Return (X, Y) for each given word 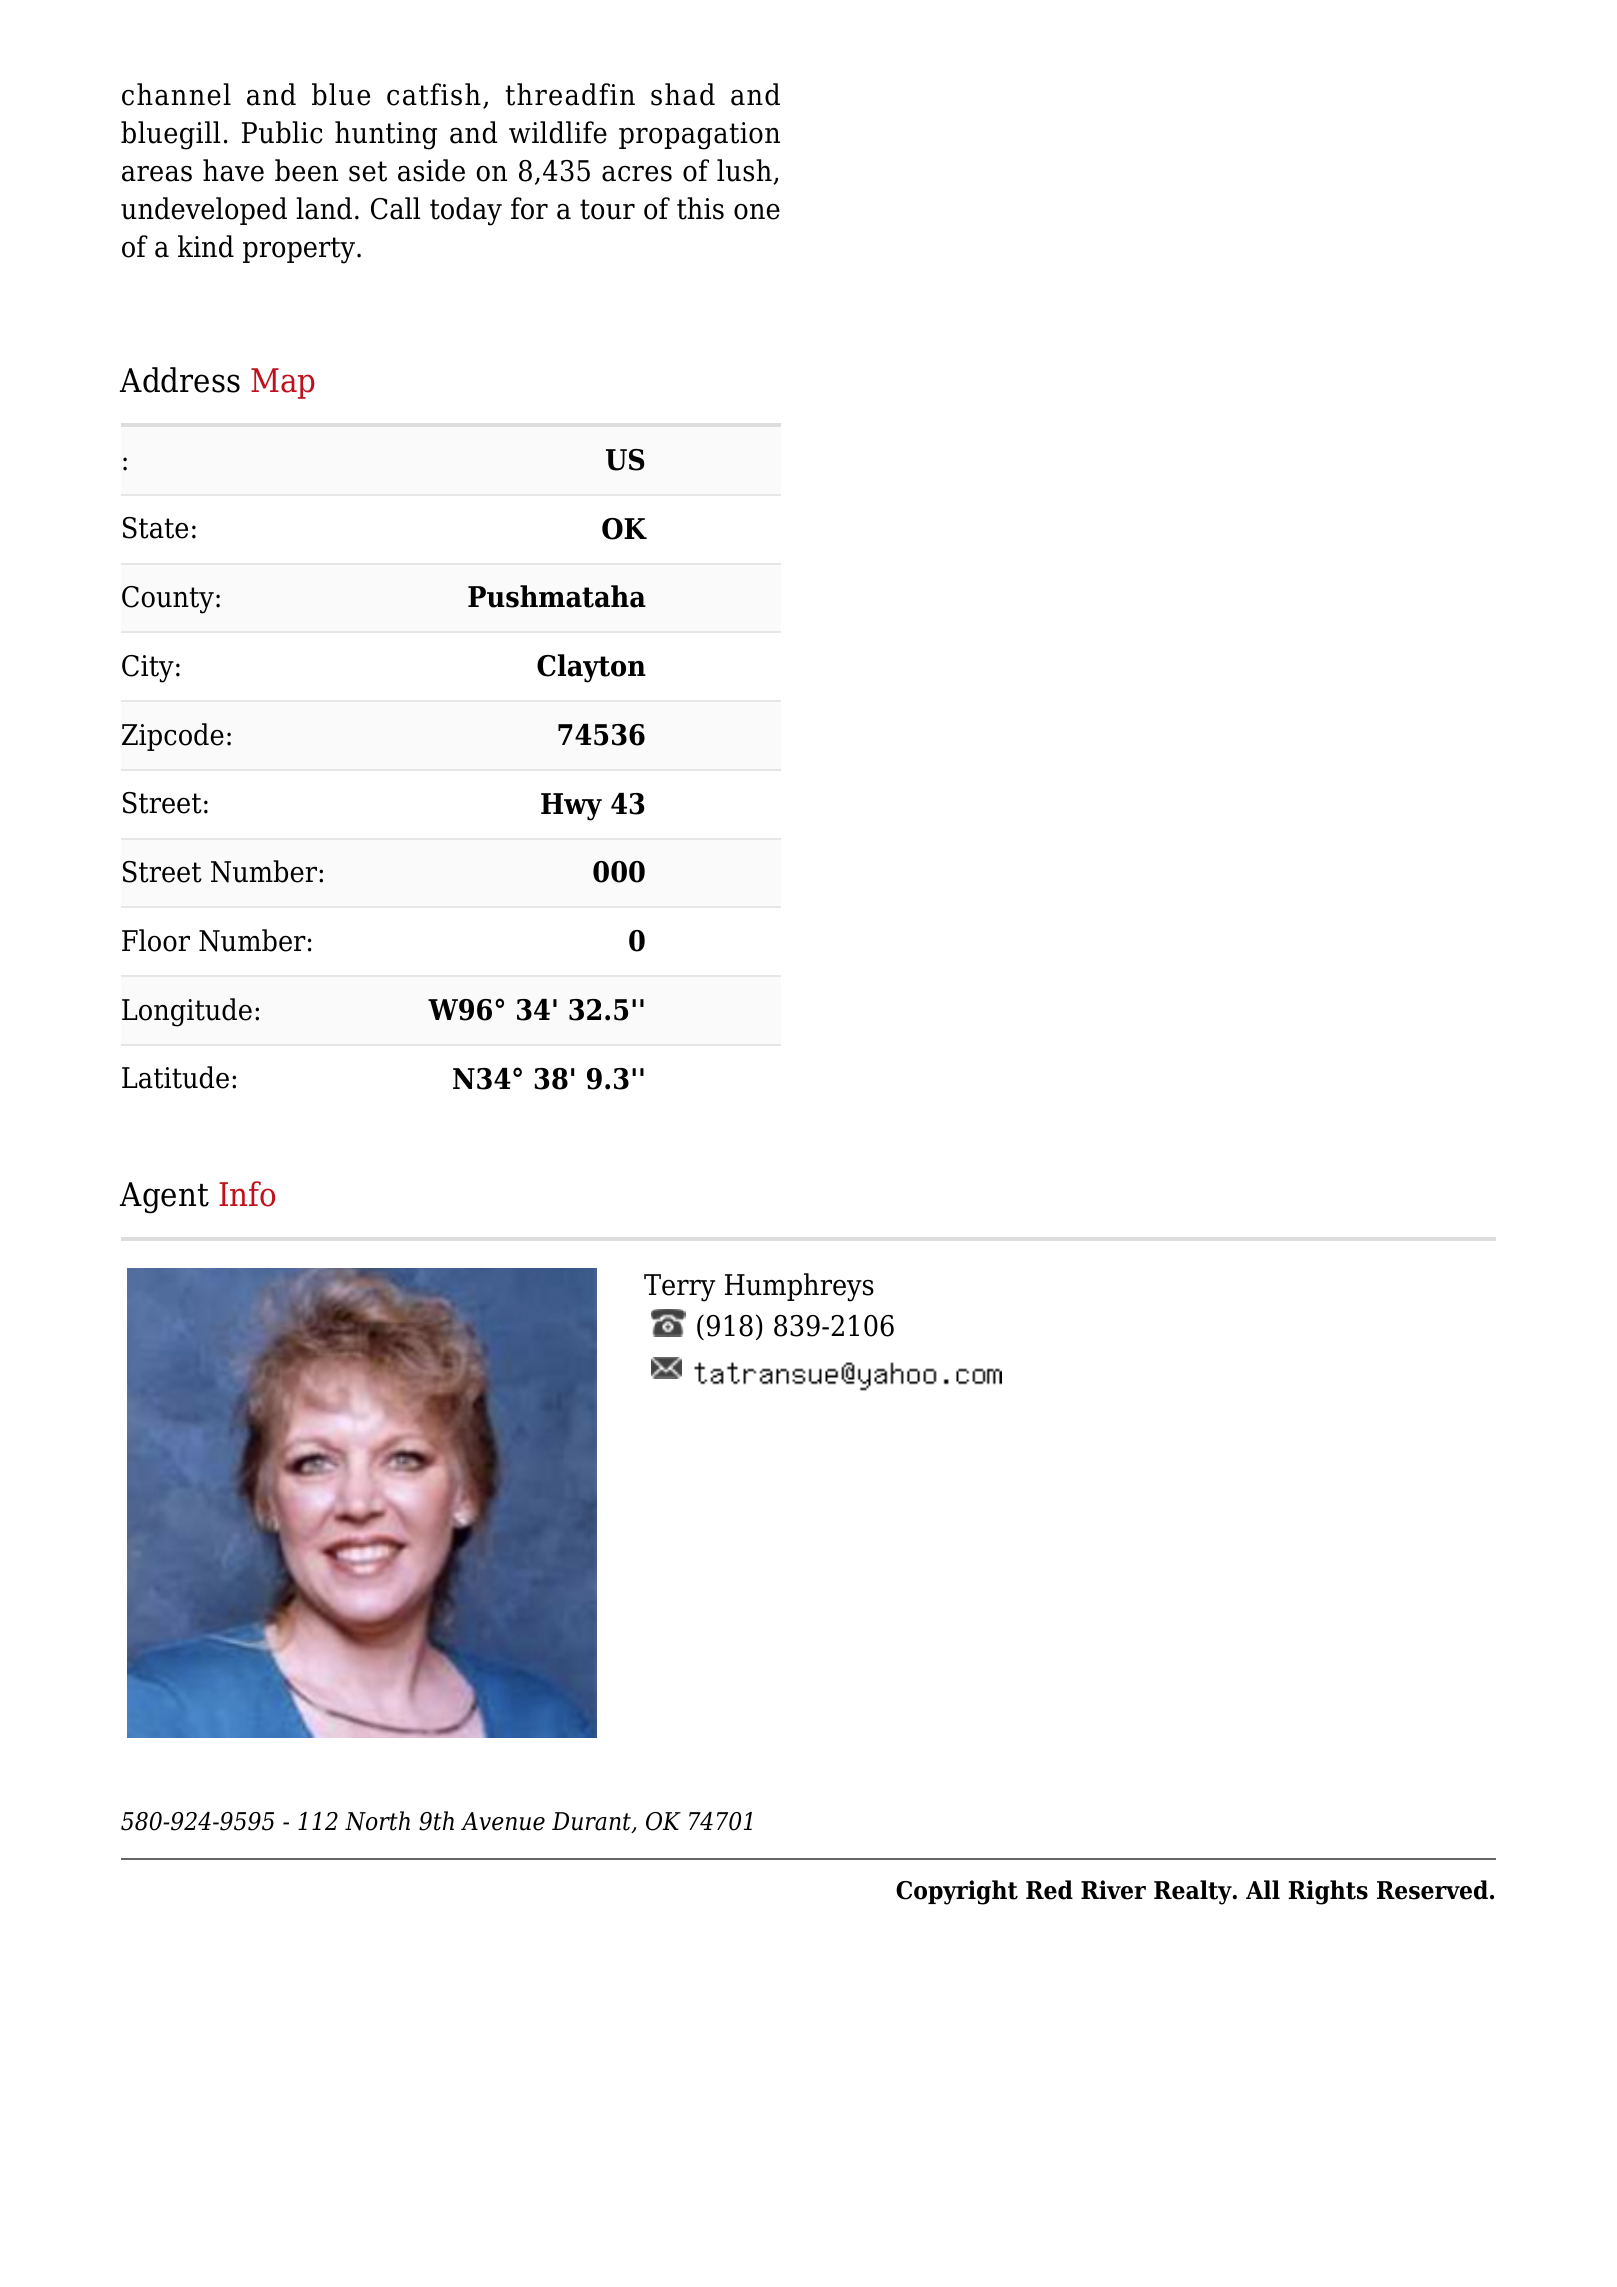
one (757, 212)
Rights (1328, 1892)
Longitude (187, 1012)
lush (745, 171)
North (377, 1821)
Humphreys (799, 1287)
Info (247, 1194)
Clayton (591, 668)
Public (282, 132)
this (700, 208)
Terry (679, 1288)
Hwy (571, 807)
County (168, 600)
